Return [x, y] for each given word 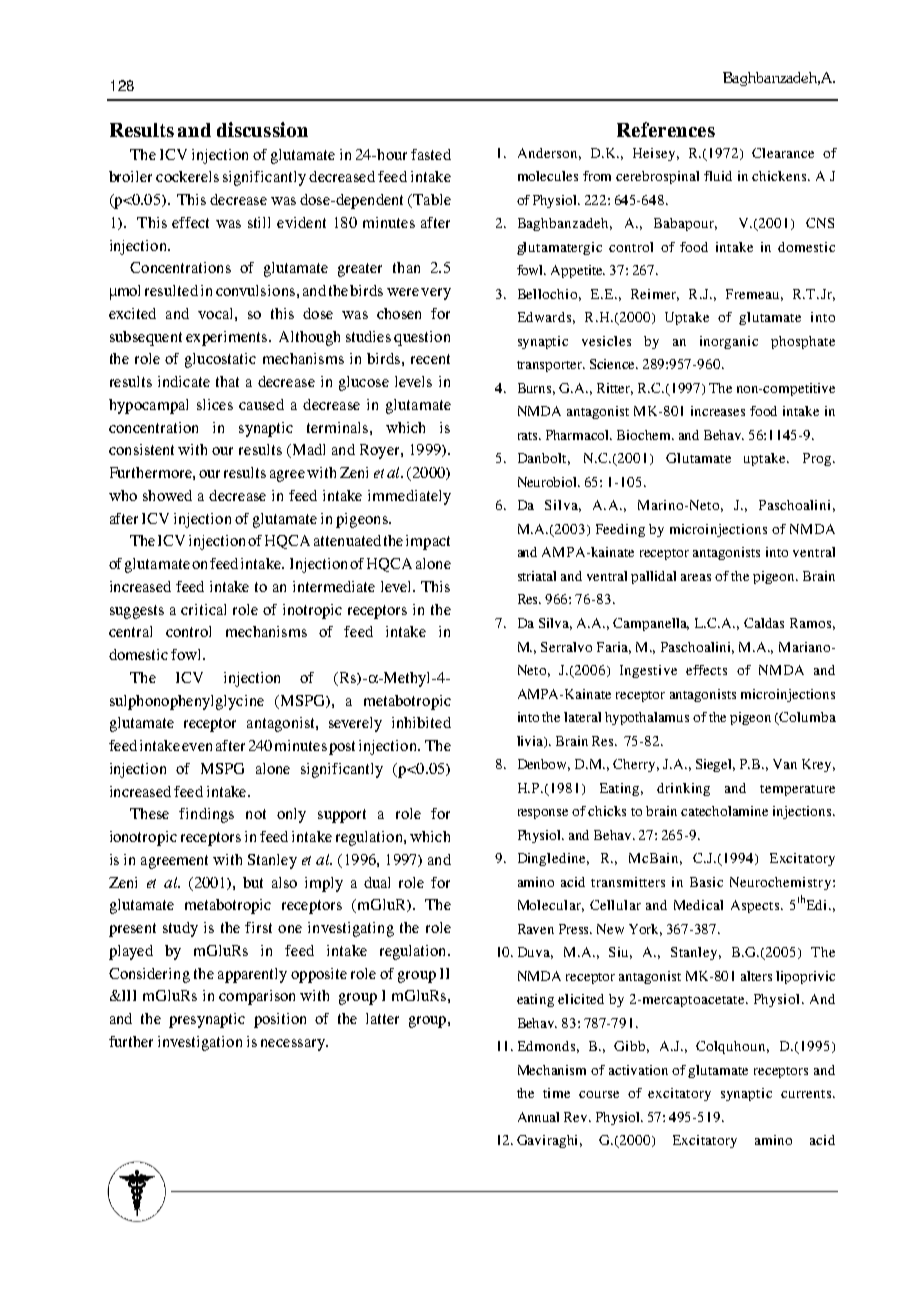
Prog [818, 459]
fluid [718, 176]
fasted [431, 154]
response [543, 814]
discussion [262, 129]
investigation [200, 1043]
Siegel [715, 765]
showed [167, 495]
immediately [409, 497]
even [197, 747]
